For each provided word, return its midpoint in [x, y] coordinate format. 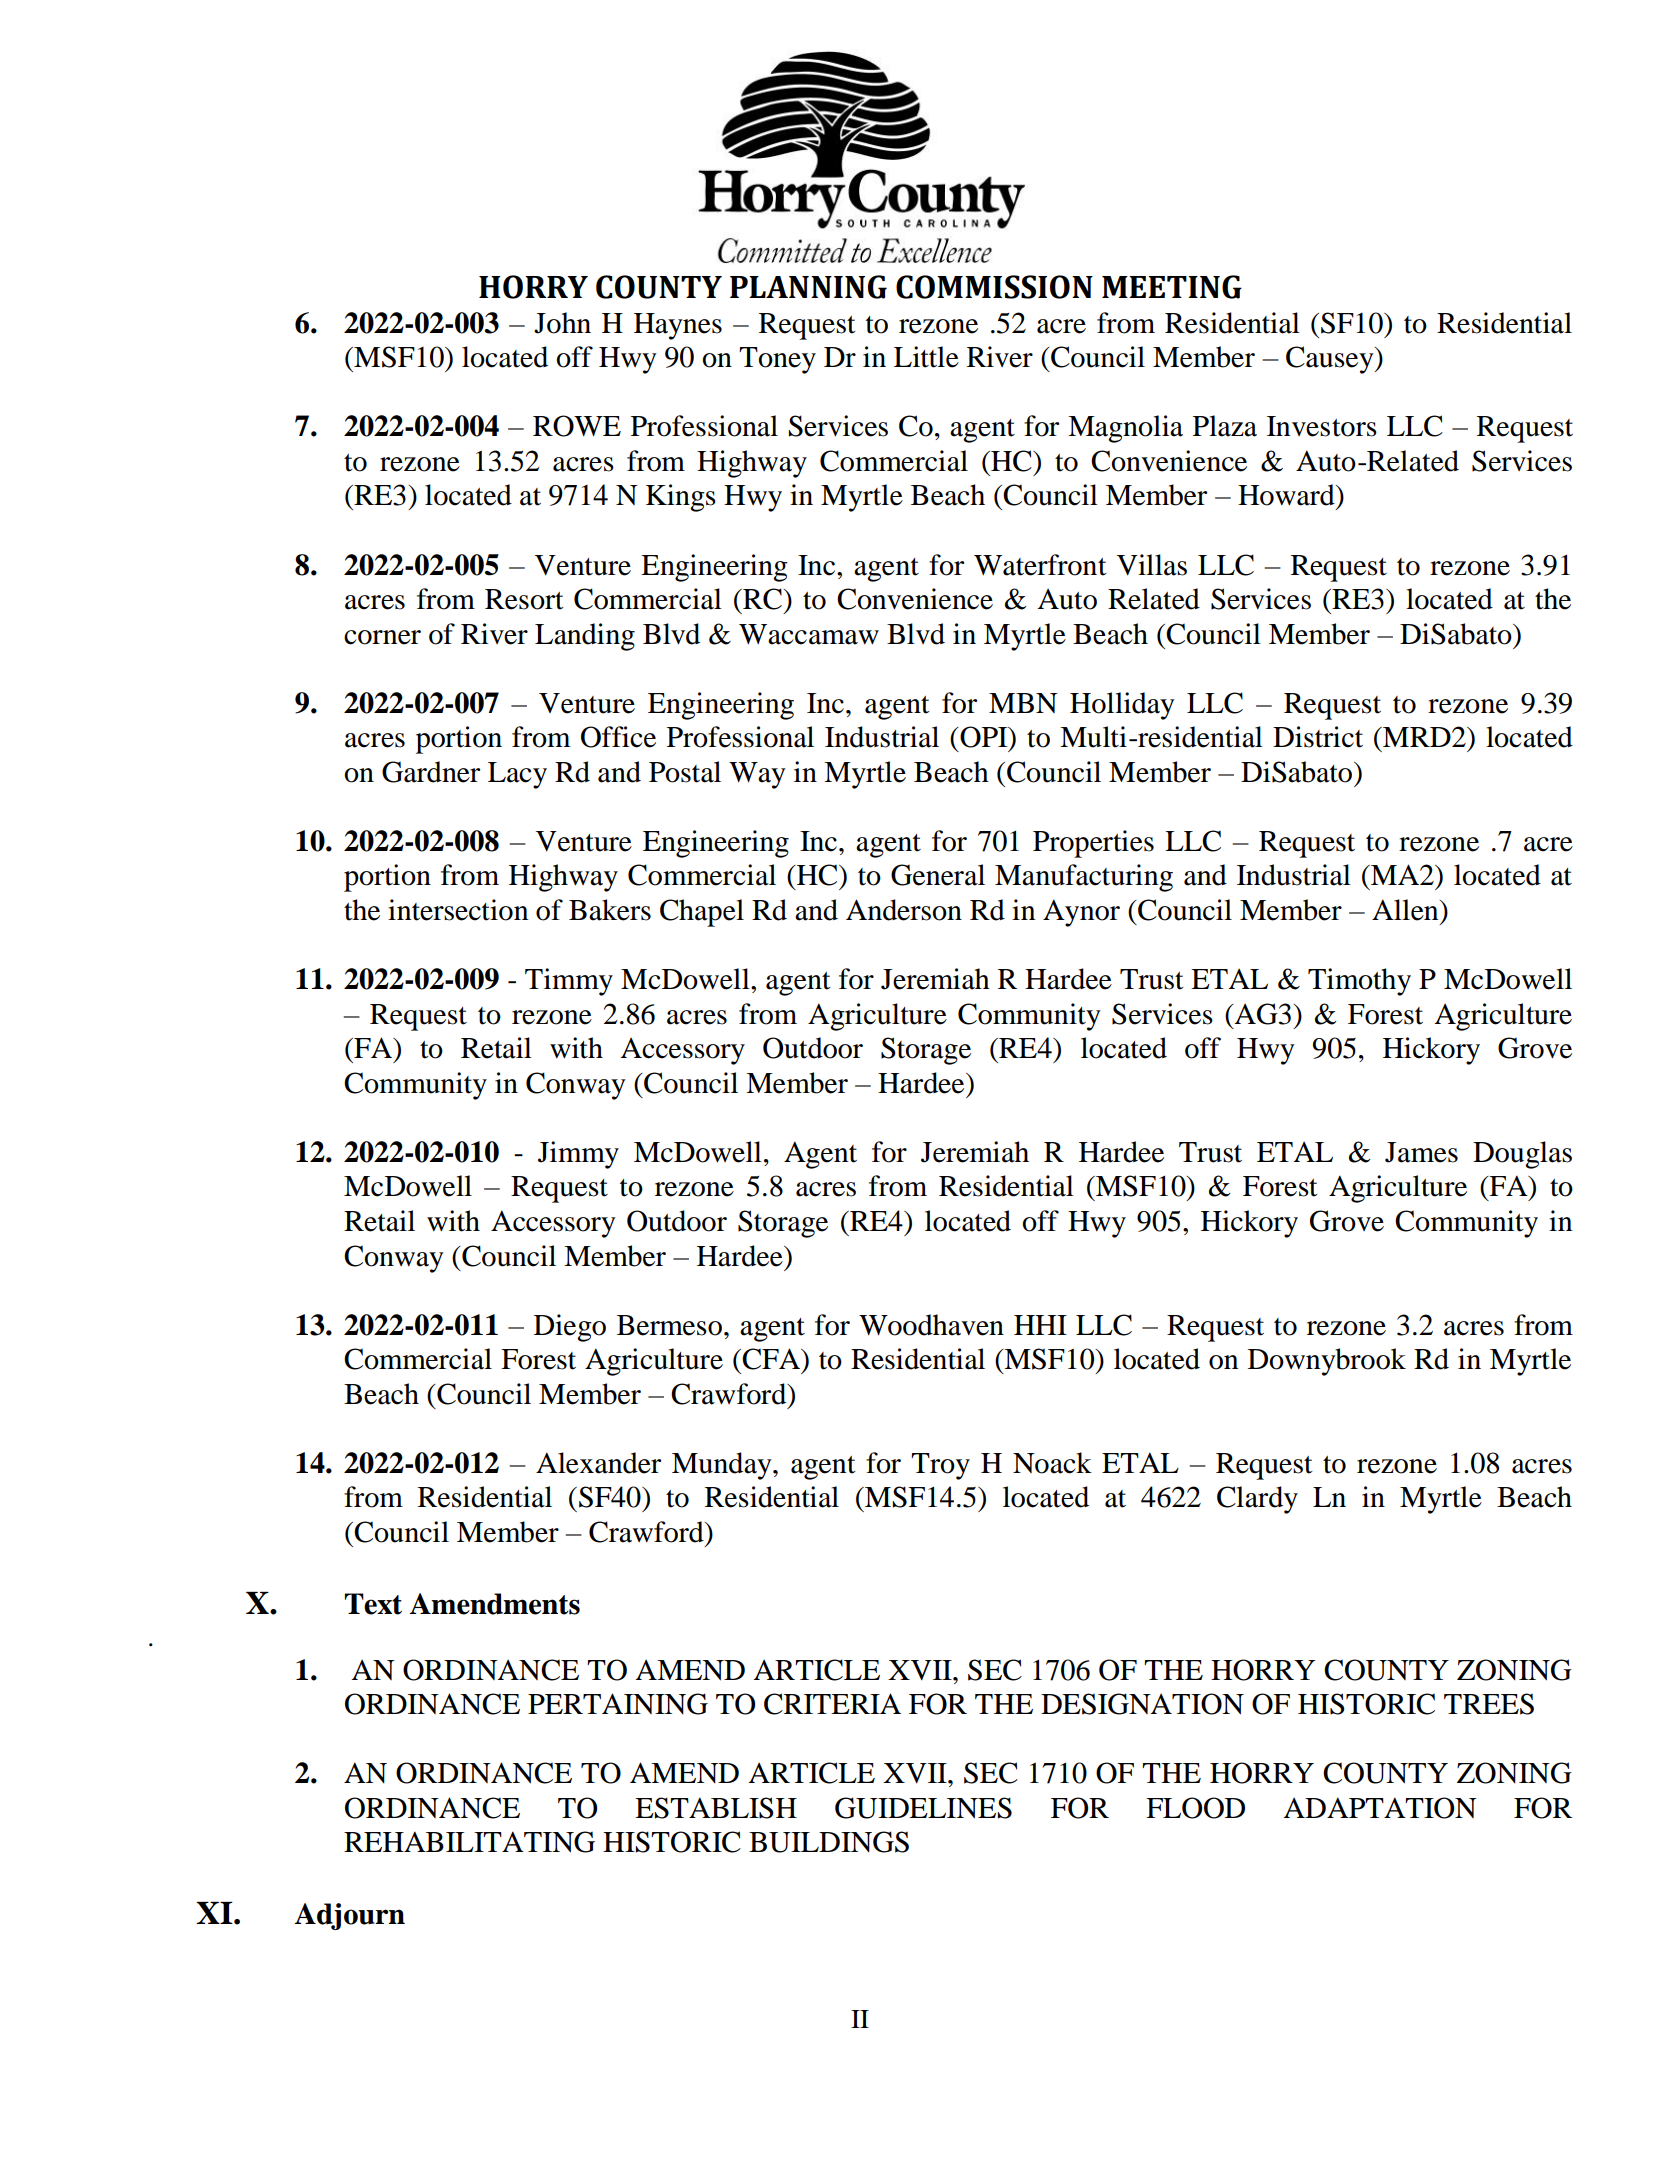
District [1318, 737]
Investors [1322, 426]
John [562, 323]
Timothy [1359, 982]
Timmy [569, 982]
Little [926, 357]
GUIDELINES [923, 1808]
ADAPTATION [1380, 1808]
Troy [940, 1466]
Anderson [904, 910]
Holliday [1122, 706]
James [1421, 1152]
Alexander [598, 1463]
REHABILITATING [469, 1842]
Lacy [517, 775]
